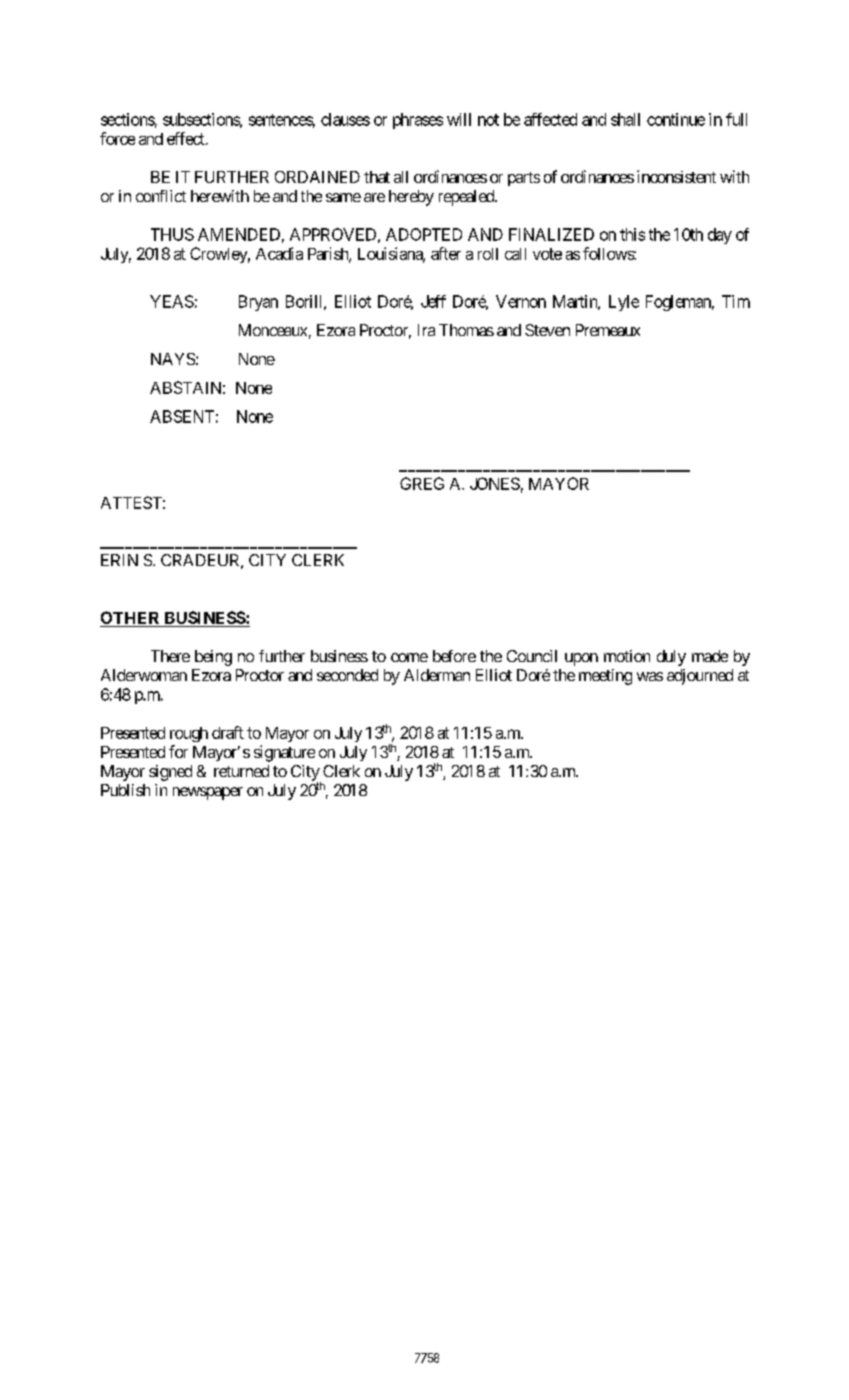 This page has width=849, height=1400. I want to click on Bryan, so click(258, 303).
